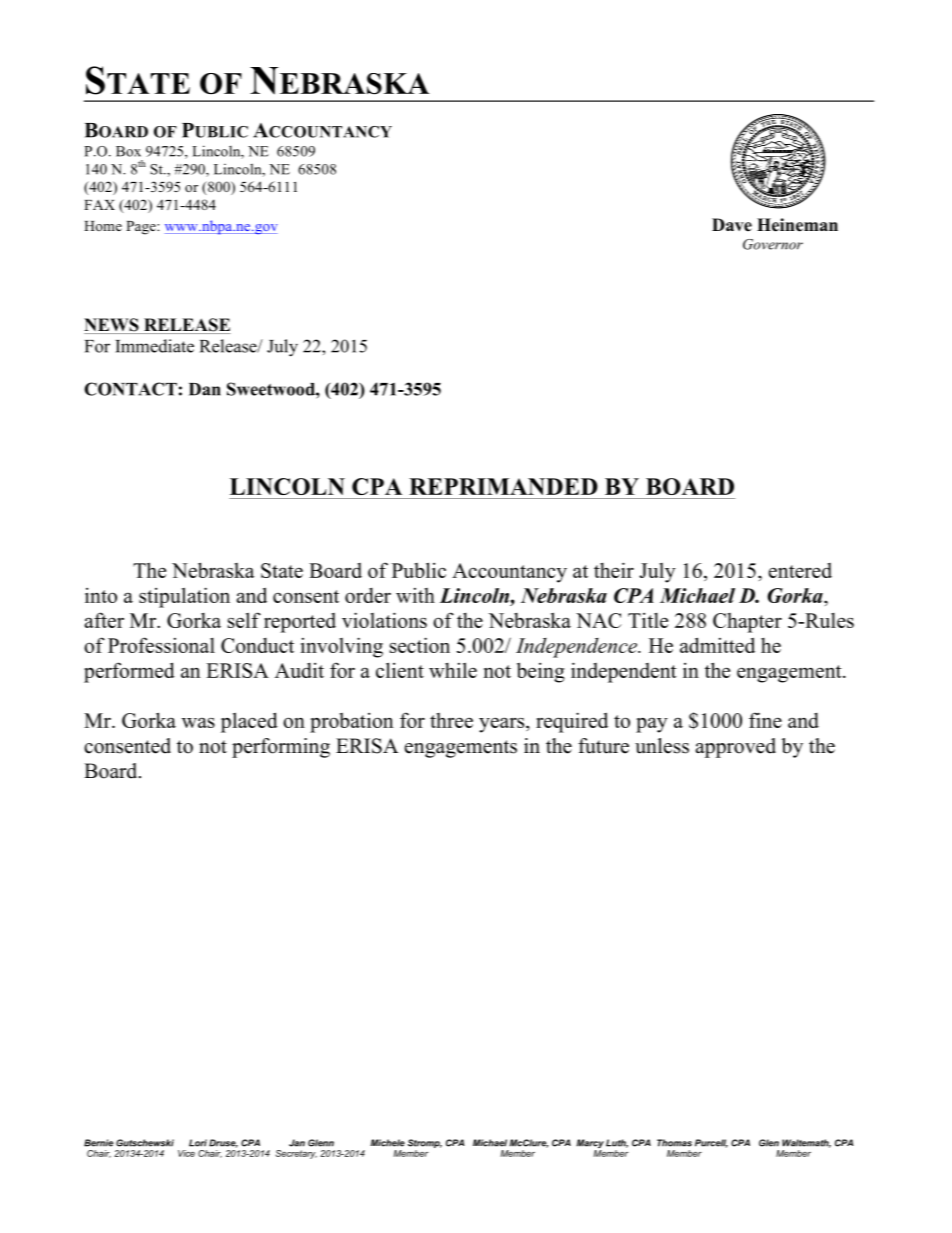 The height and width of the screenshot is (1233, 952). Describe the element at coordinates (198, 723) in the screenshot. I see `was` at that location.
